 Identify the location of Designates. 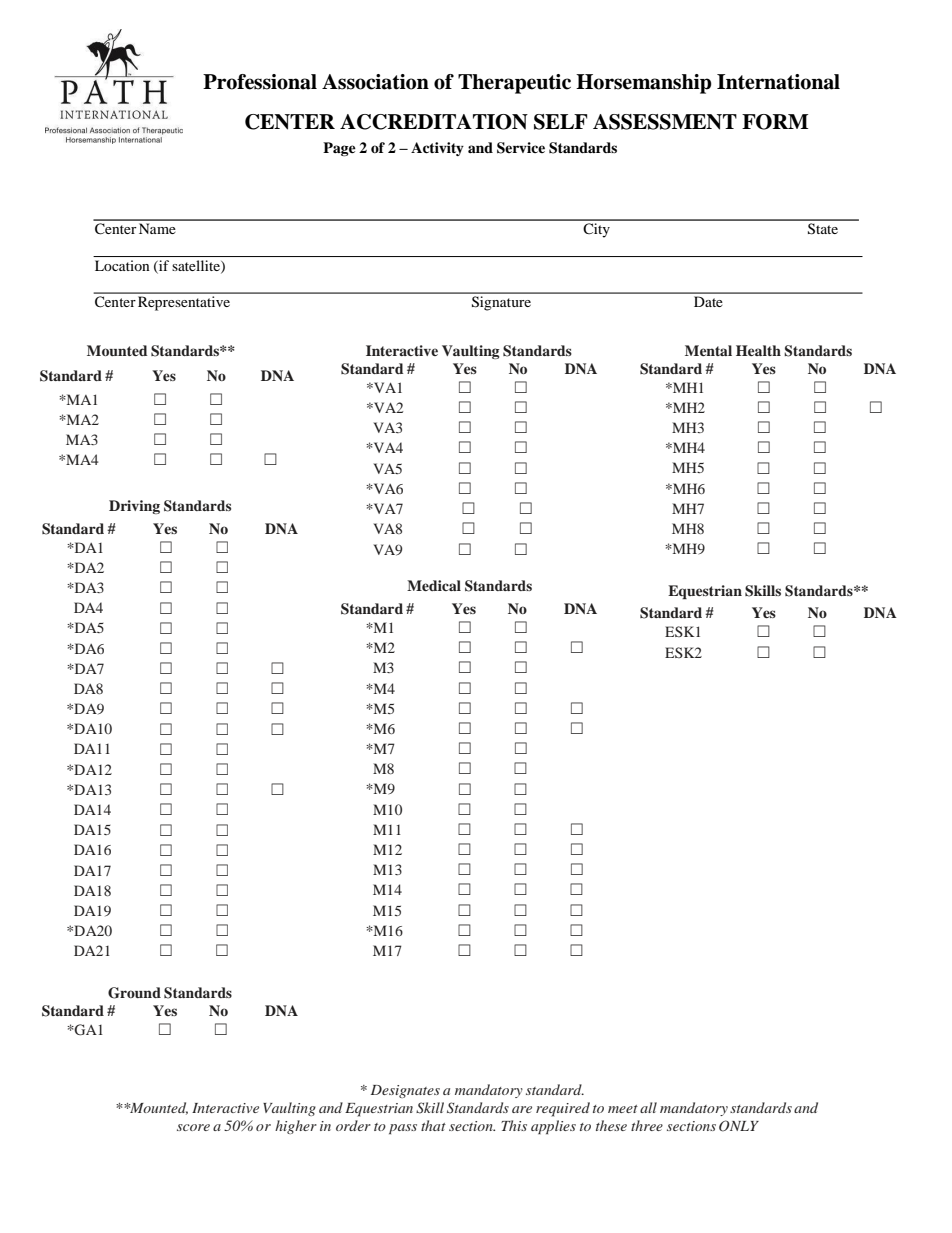
(405, 1091).
